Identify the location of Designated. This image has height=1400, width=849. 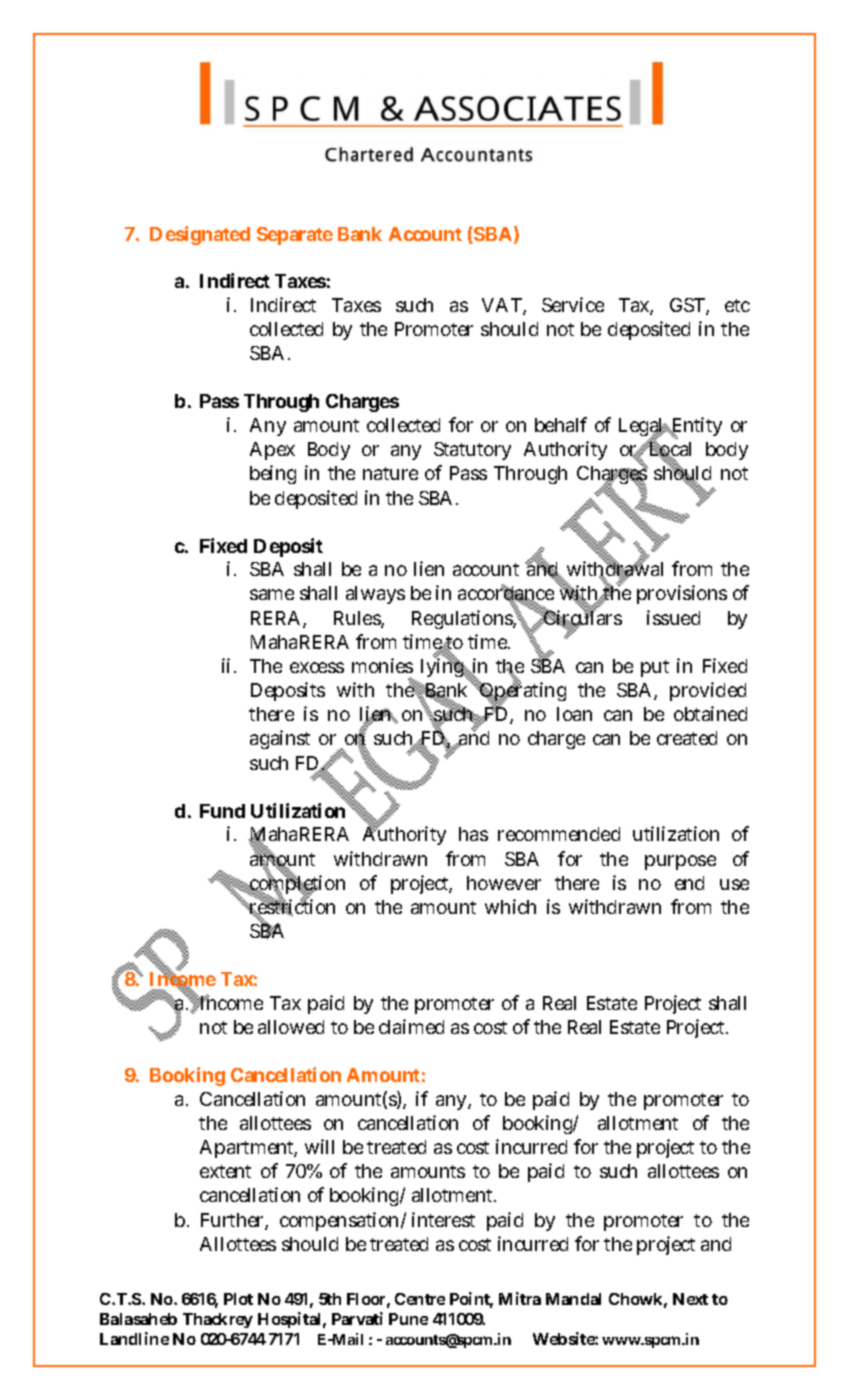
(200, 235).
